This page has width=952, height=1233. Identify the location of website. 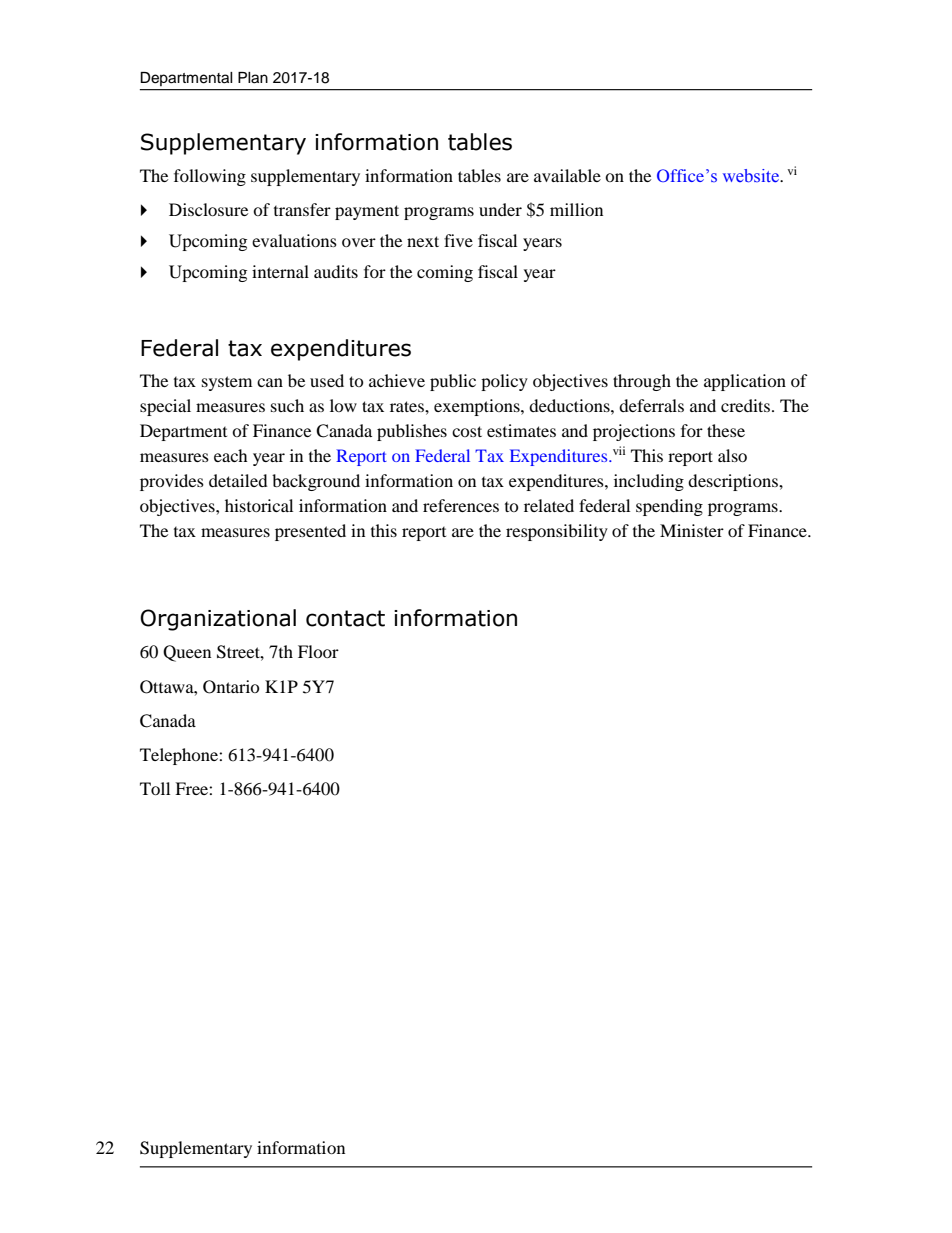
(752, 176).
